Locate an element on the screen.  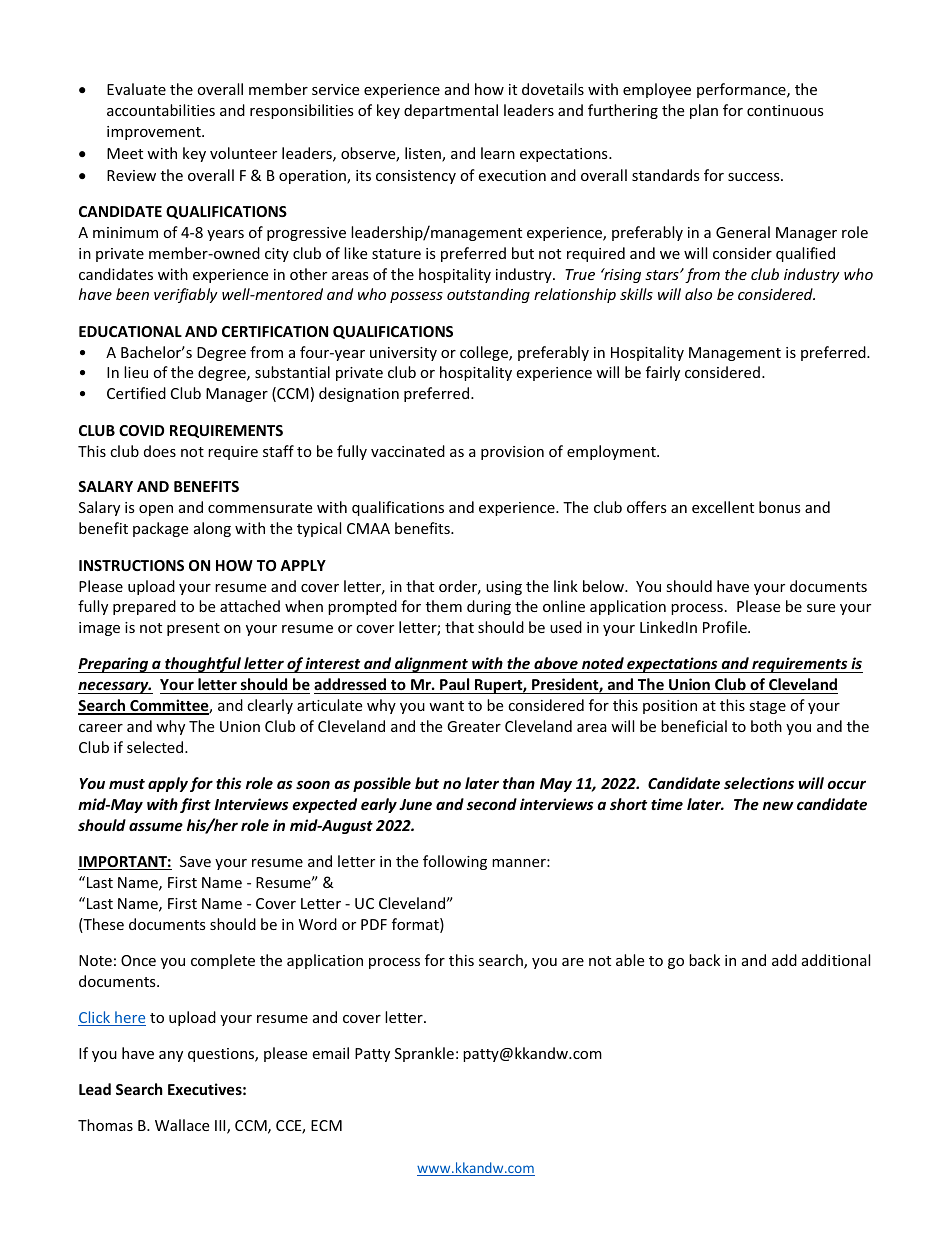
does is located at coordinates (160, 451).
